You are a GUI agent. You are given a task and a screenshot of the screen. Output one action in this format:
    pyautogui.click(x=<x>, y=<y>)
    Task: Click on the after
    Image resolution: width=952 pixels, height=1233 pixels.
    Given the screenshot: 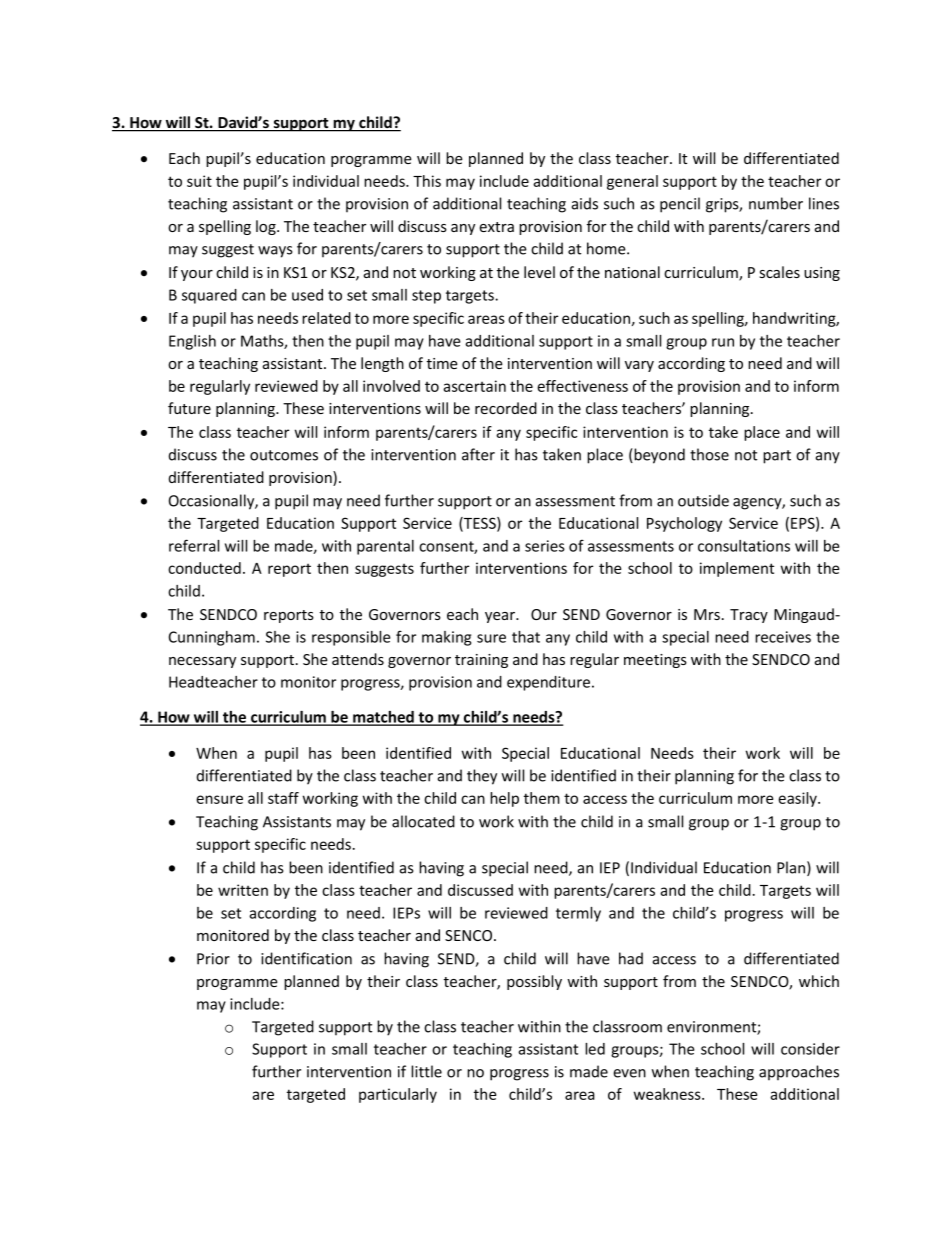 What is the action you would take?
    pyautogui.click(x=478, y=454)
